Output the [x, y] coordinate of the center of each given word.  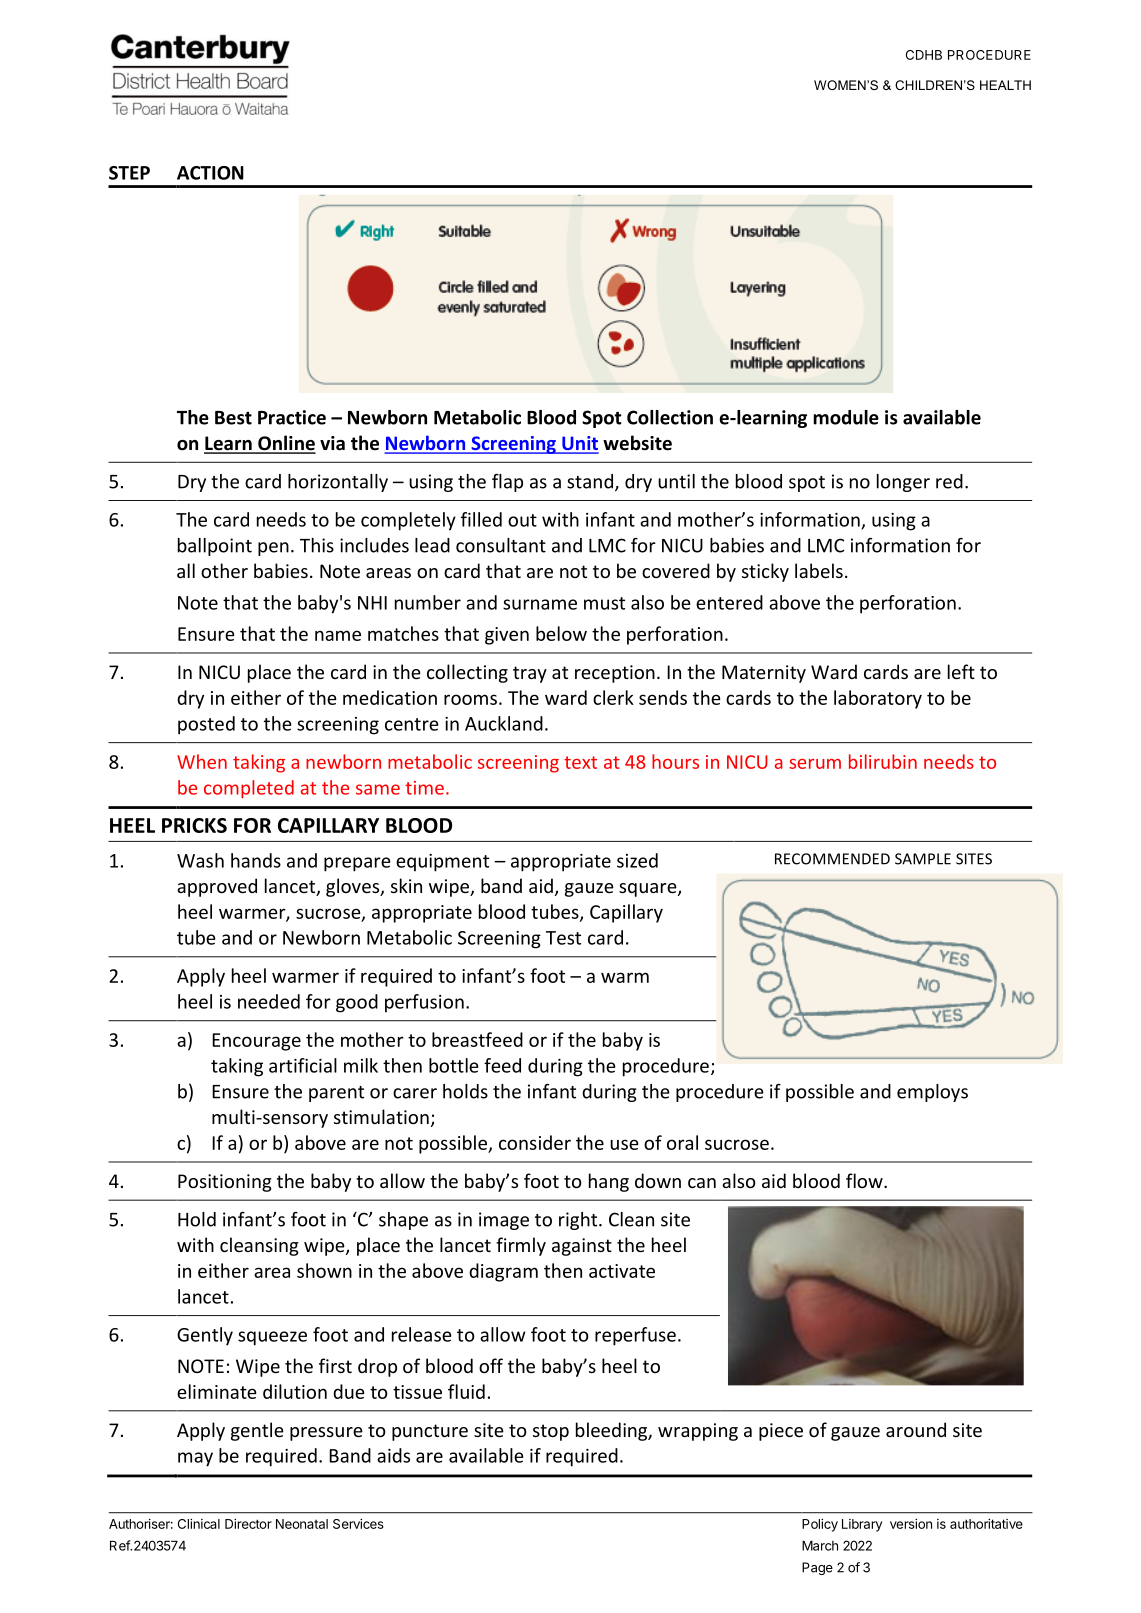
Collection [670, 417]
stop [551, 1432]
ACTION [210, 173]
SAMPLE [923, 859]
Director [248, 1524]
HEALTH [1005, 85]
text [580, 762]
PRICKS [194, 825]
